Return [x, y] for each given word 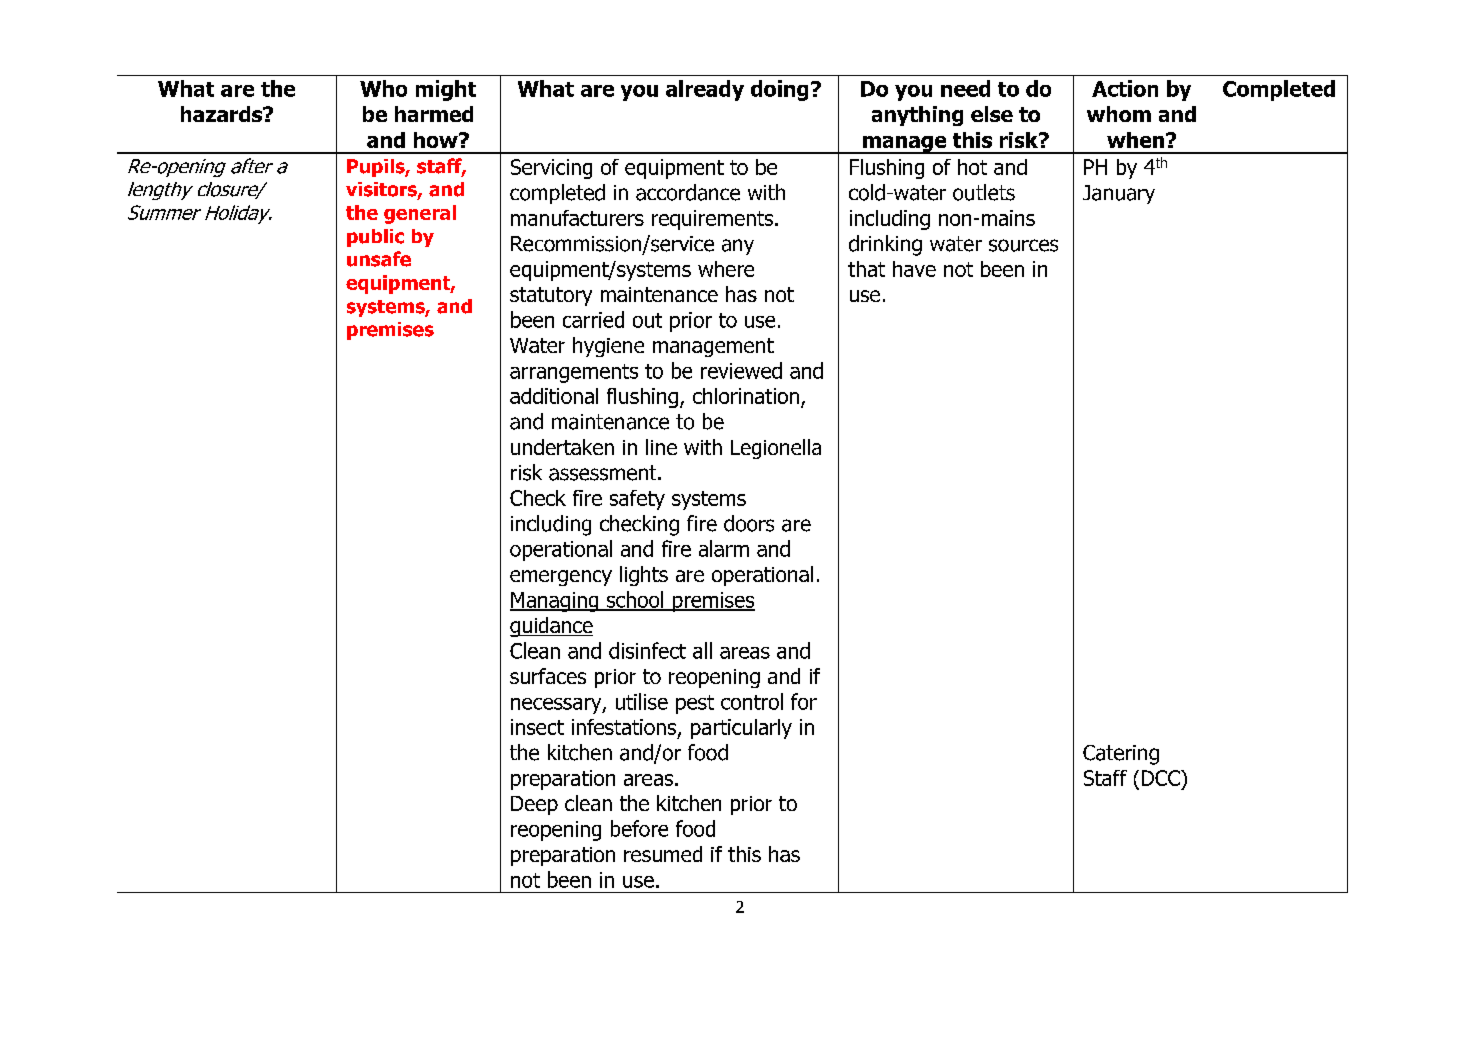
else [992, 114]
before [639, 828]
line [661, 447]
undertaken [562, 447]
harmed [434, 114]
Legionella [776, 449]
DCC [1162, 778]
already [705, 90]
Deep [534, 805]
